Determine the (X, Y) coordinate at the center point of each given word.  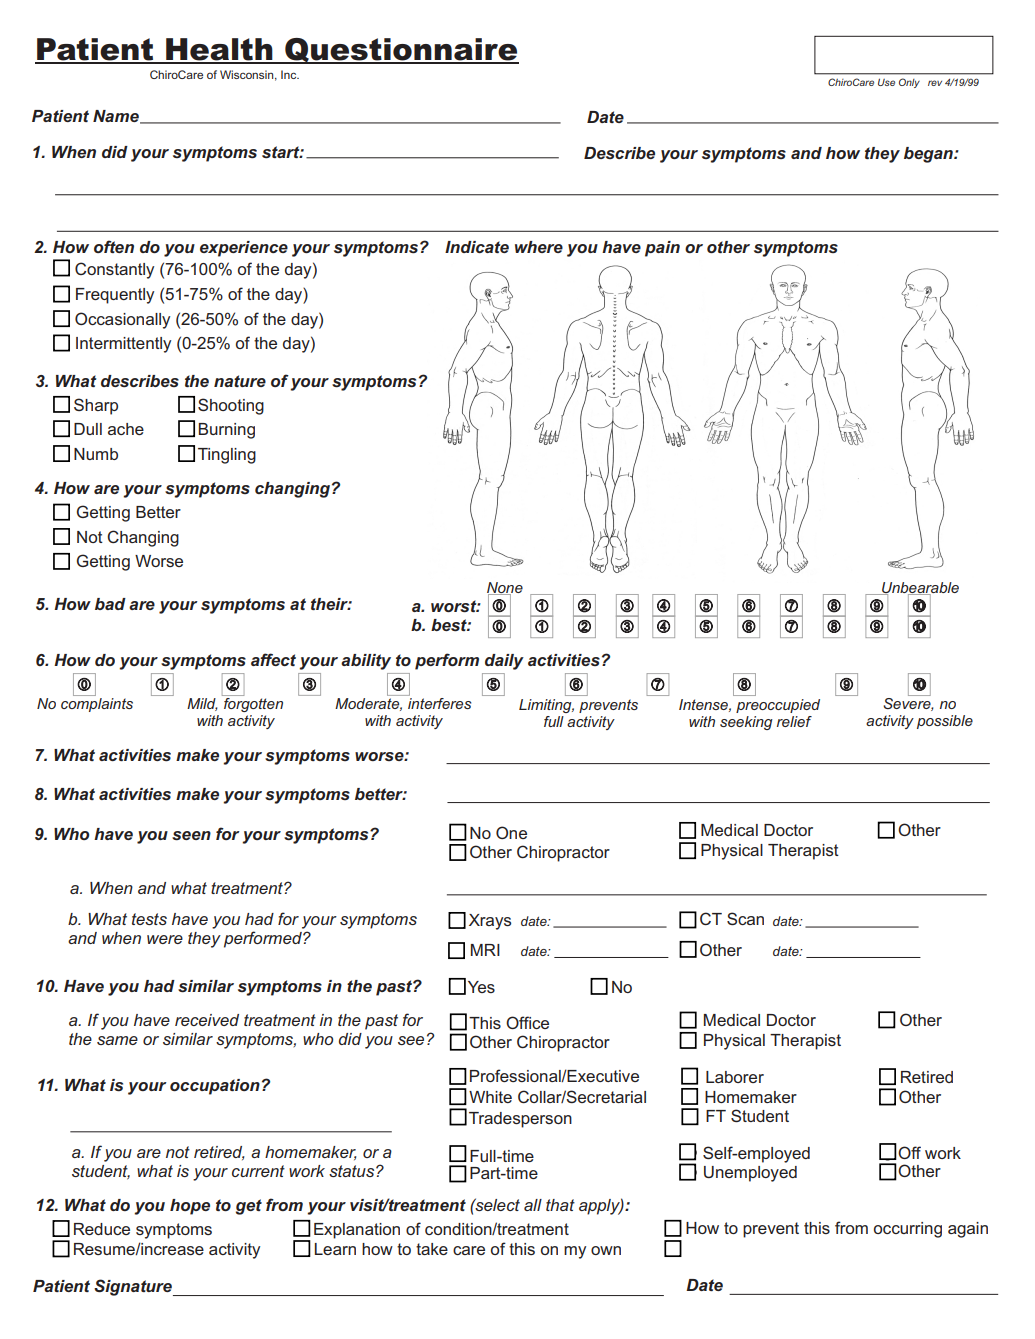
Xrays (490, 922)
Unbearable (919, 588)
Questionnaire (401, 51)
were (165, 939)
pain (662, 249)
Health (219, 50)
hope (190, 1207)
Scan (745, 918)
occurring (908, 1230)
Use (886, 82)
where (539, 247)
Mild (202, 704)
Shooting (231, 406)
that (560, 1205)
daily (504, 662)
